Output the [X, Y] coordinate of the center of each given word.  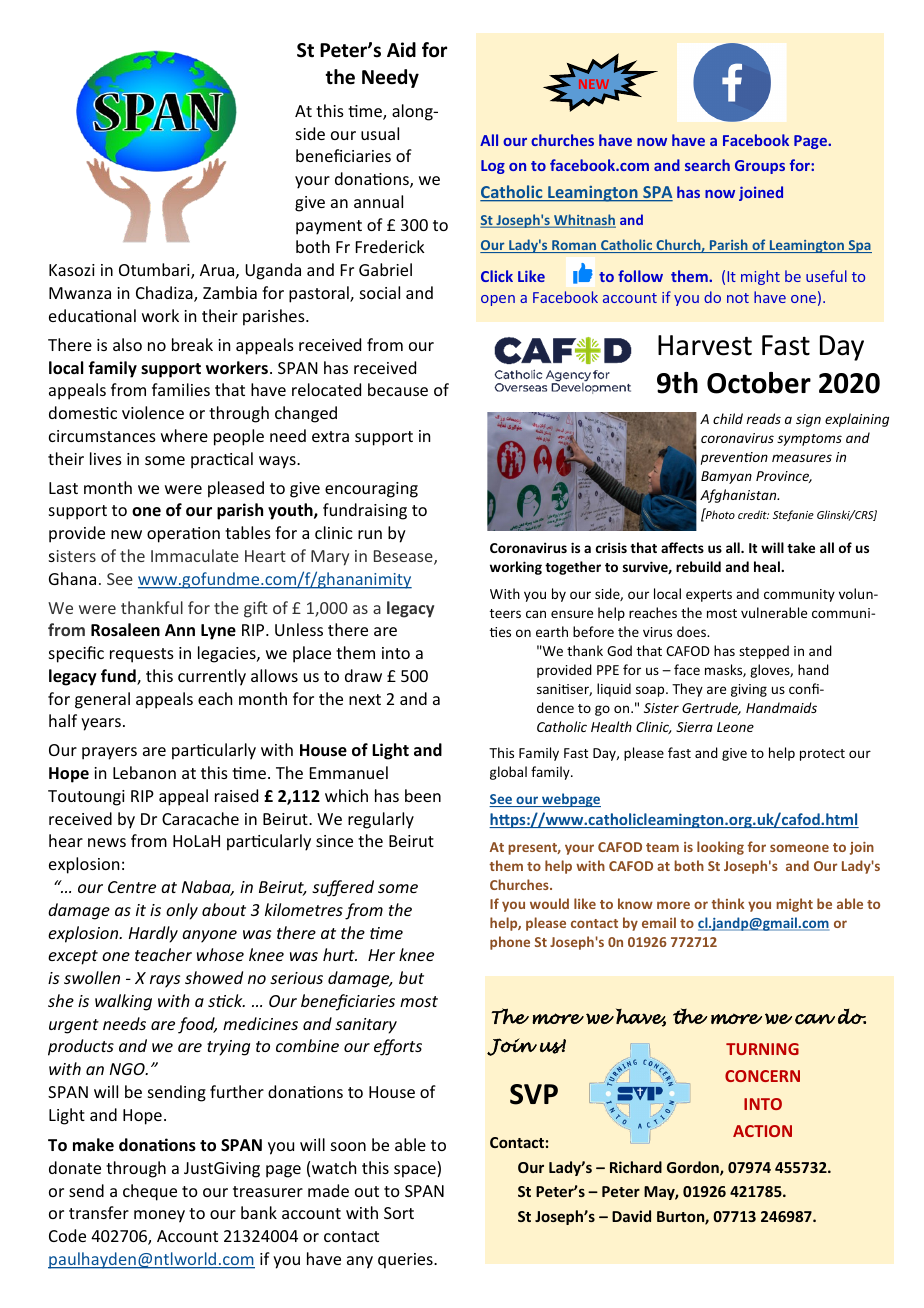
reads [763, 418]
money [159, 1216]
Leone [735, 727]
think [728, 903]
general [102, 700]
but [411, 977]
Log [493, 167]
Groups [760, 167]
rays [165, 981]
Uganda [273, 271]
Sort [399, 1213]
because [398, 389]
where [184, 435]
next [365, 699]
